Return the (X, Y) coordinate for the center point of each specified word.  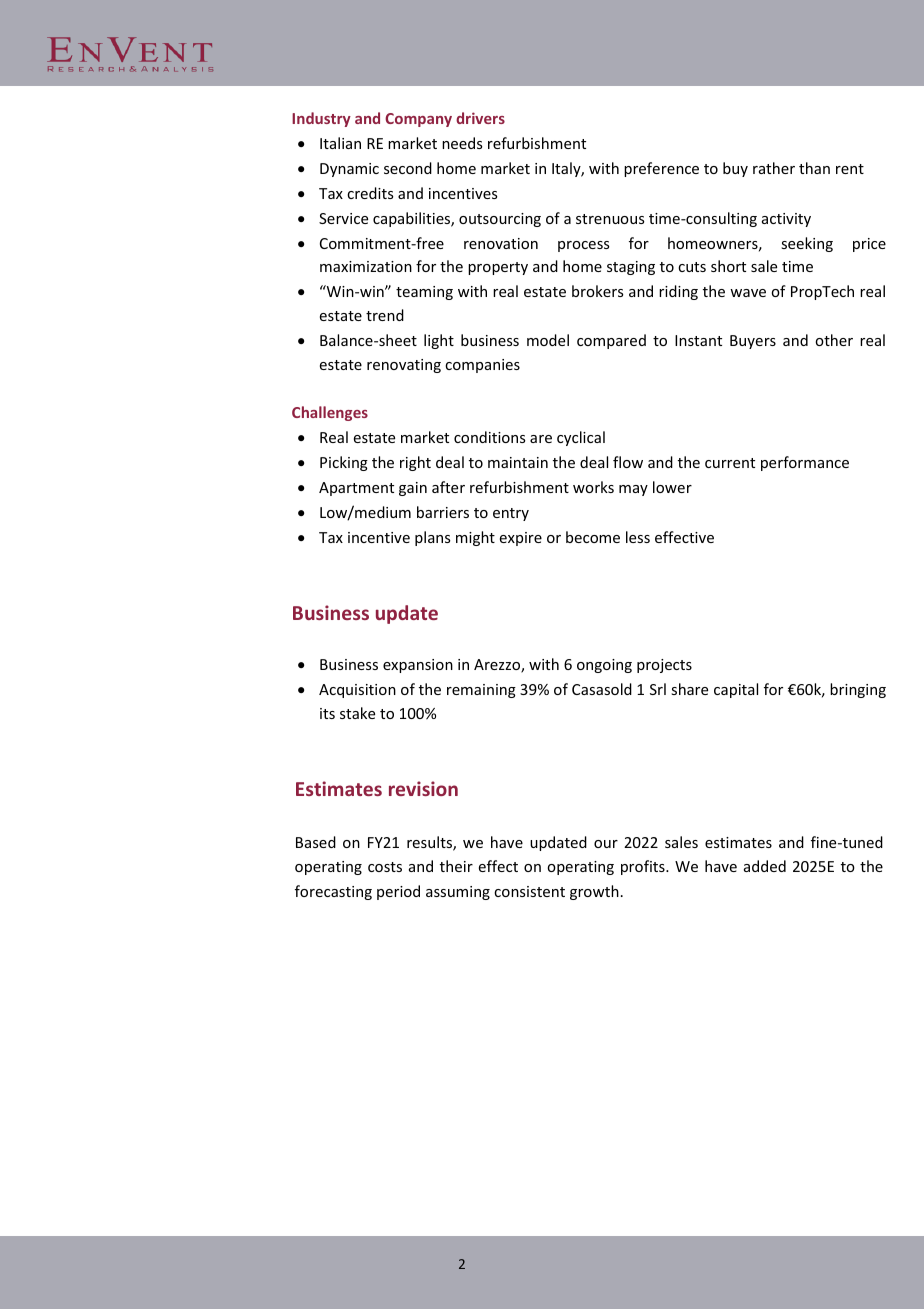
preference (661, 169)
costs (385, 867)
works (593, 487)
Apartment (356, 489)
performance (805, 463)
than (814, 168)
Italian (340, 143)
